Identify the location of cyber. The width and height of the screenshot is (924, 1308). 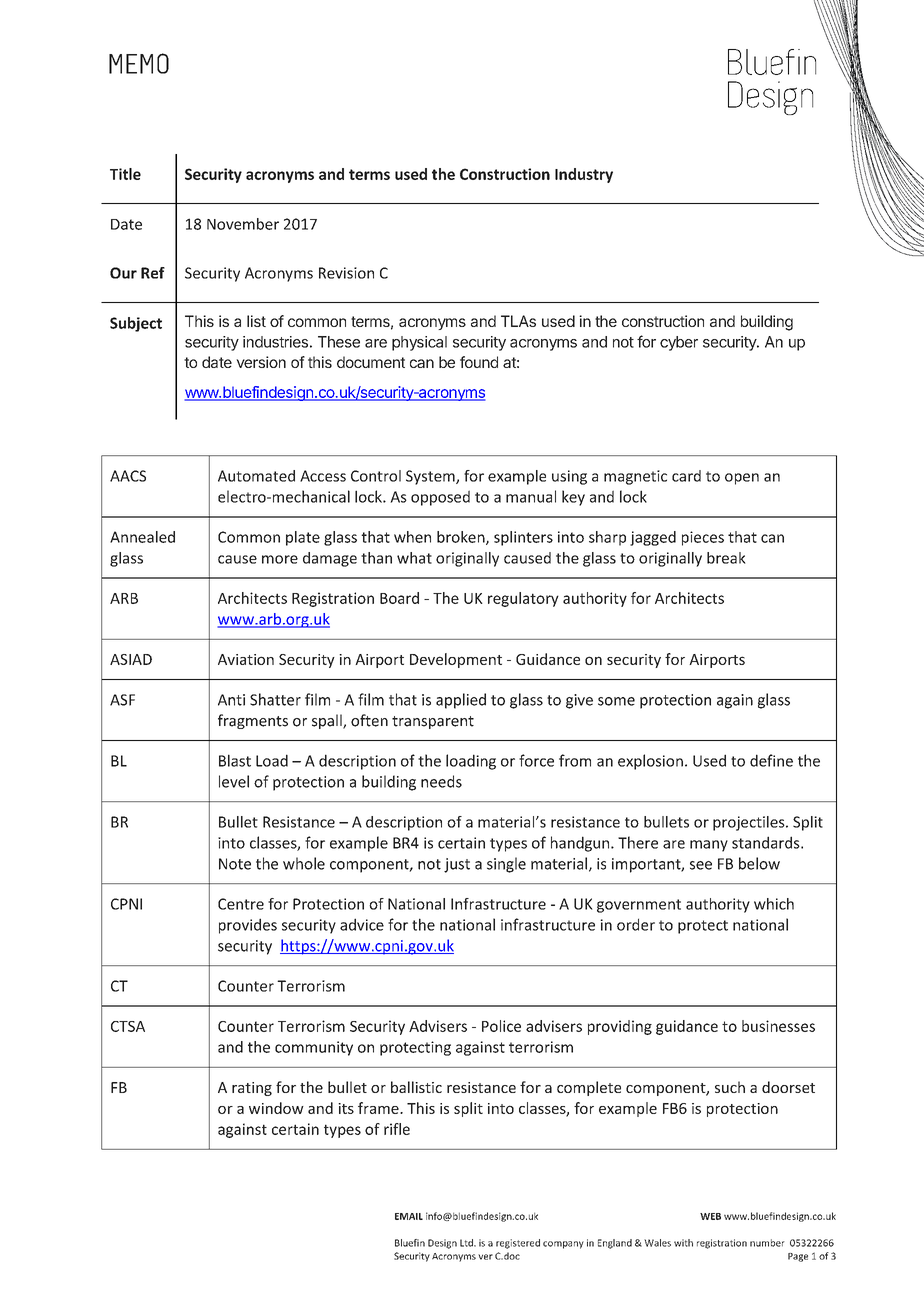
(679, 343).
